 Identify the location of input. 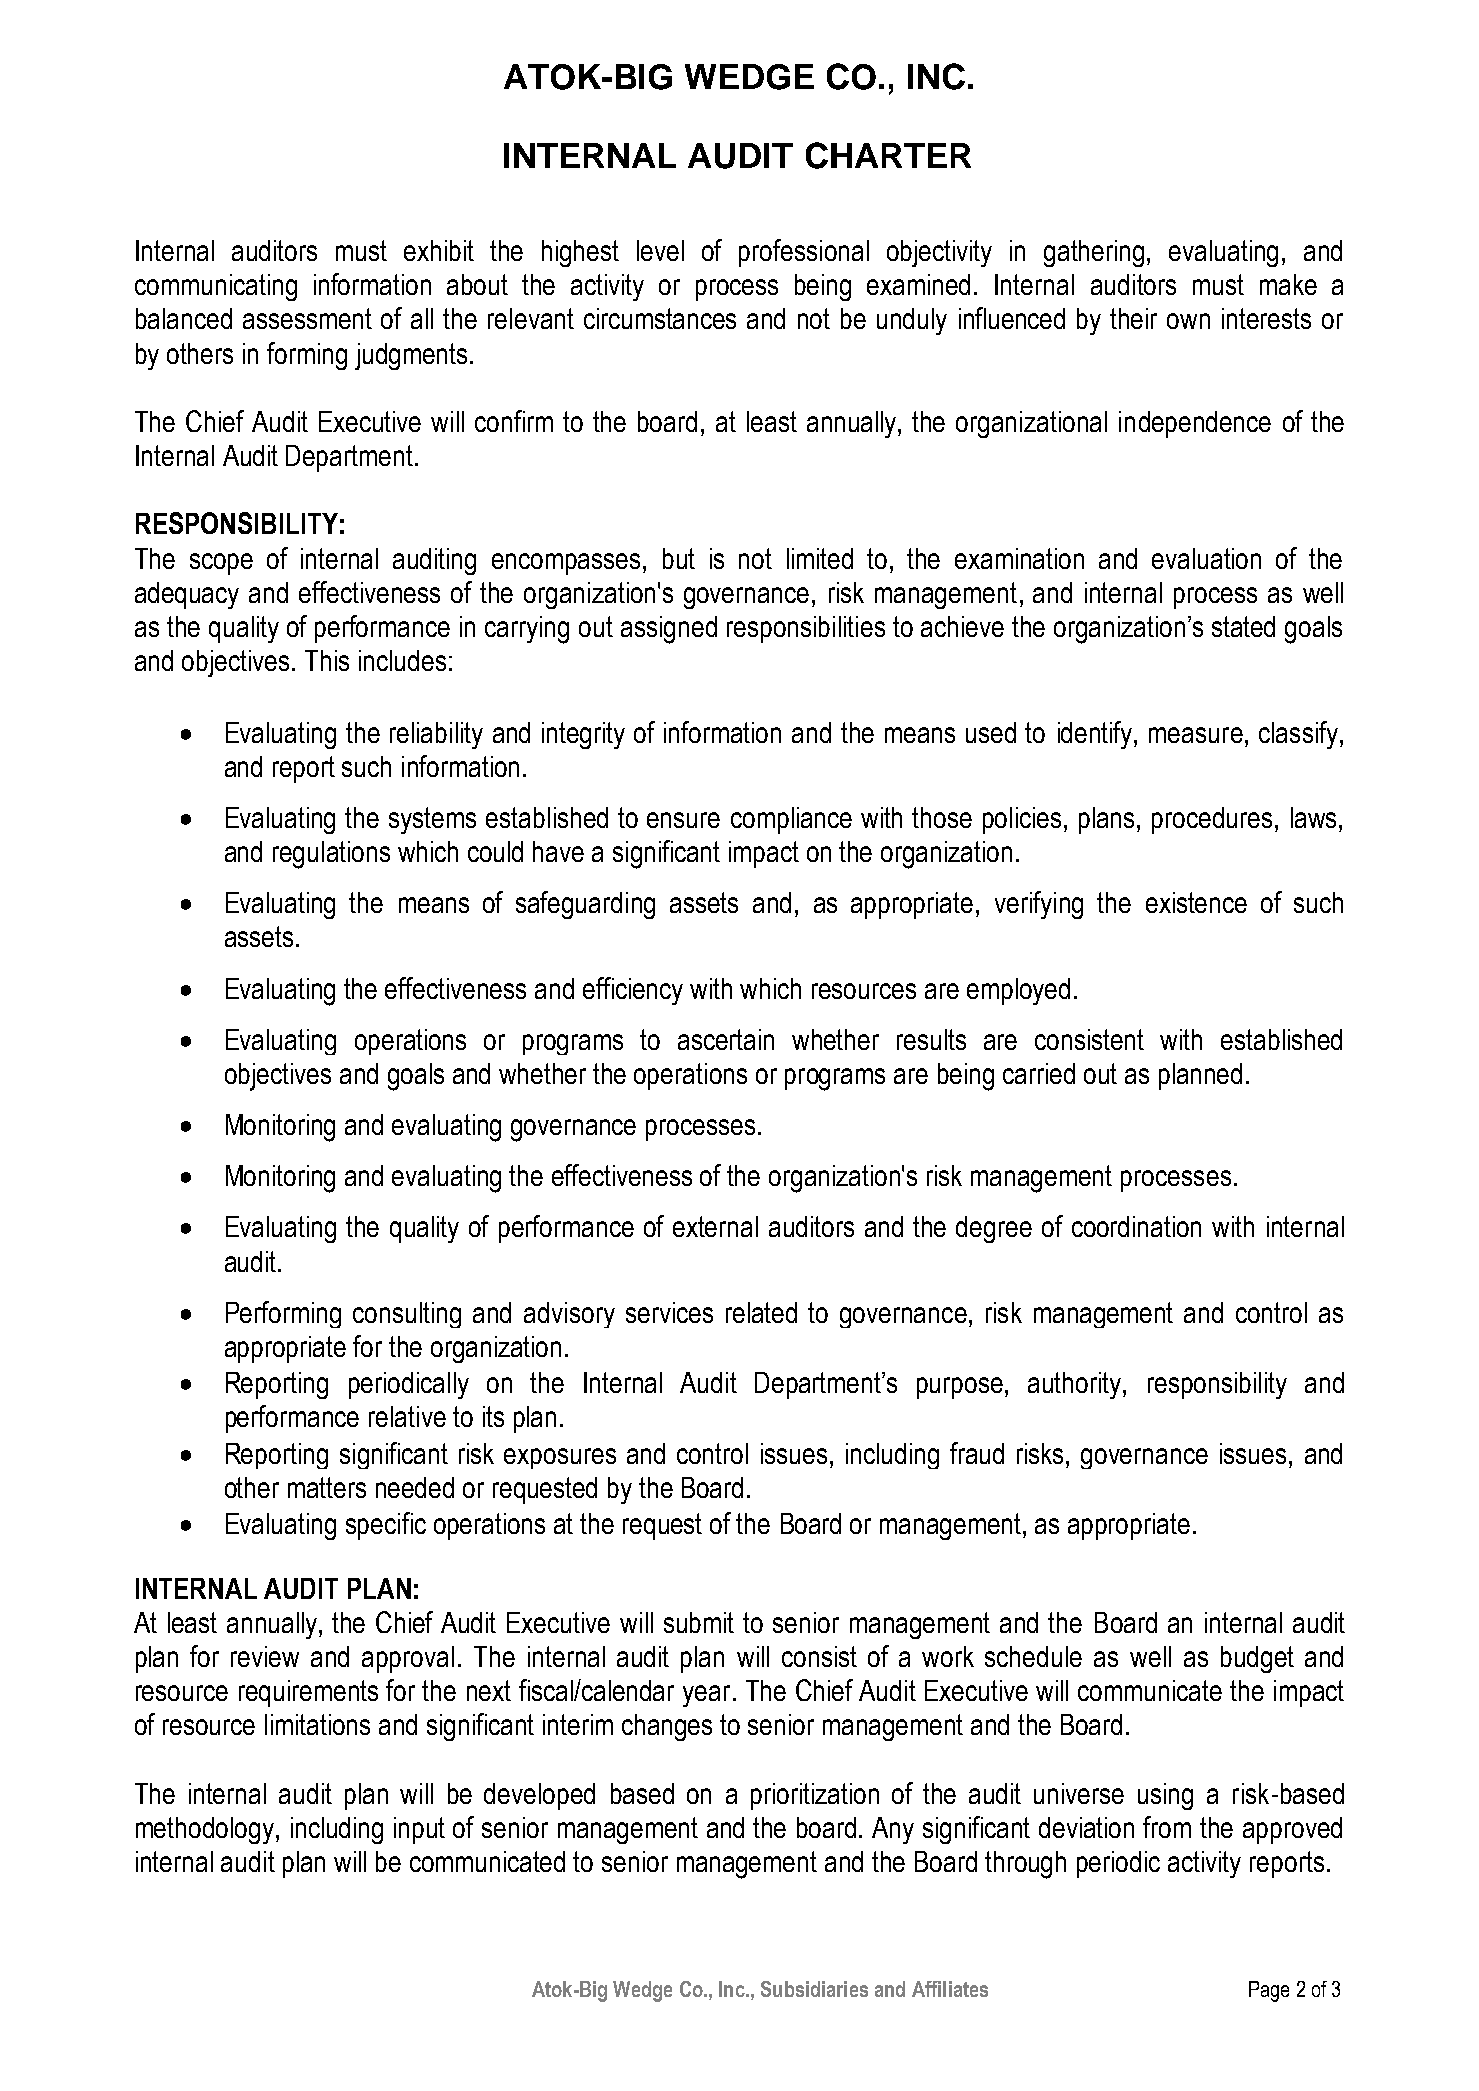
(419, 1830).
